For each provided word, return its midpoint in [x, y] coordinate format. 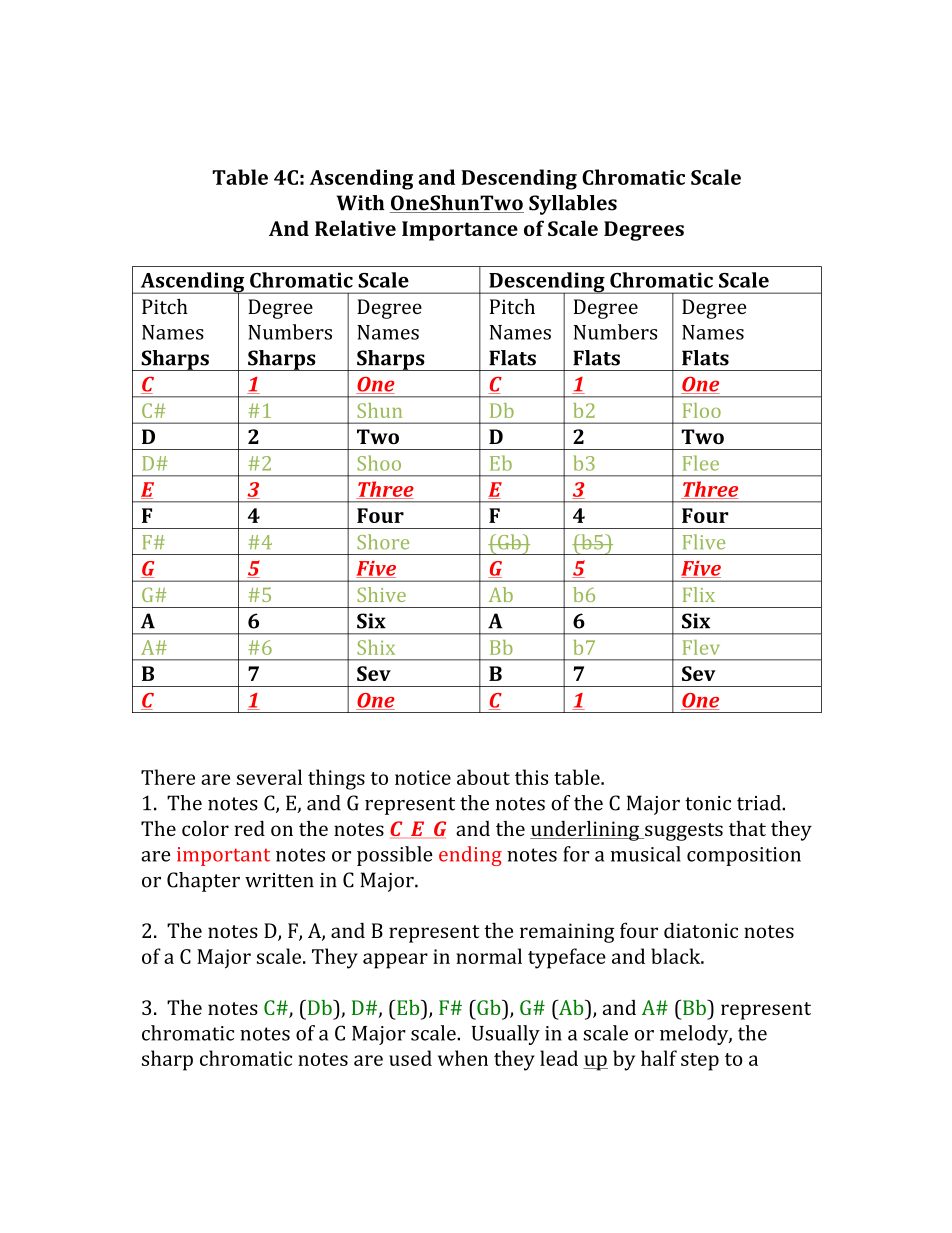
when [463, 1058]
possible [395, 856]
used [410, 1058]
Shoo [379, 463]
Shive [381, 594]
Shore [383, 542]
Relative [355, 228]
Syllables [573, 205]
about [483, 777]
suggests [683, 832]
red [249, 828]
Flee [701, 463]
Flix [699, 594]
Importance [460, 231]
